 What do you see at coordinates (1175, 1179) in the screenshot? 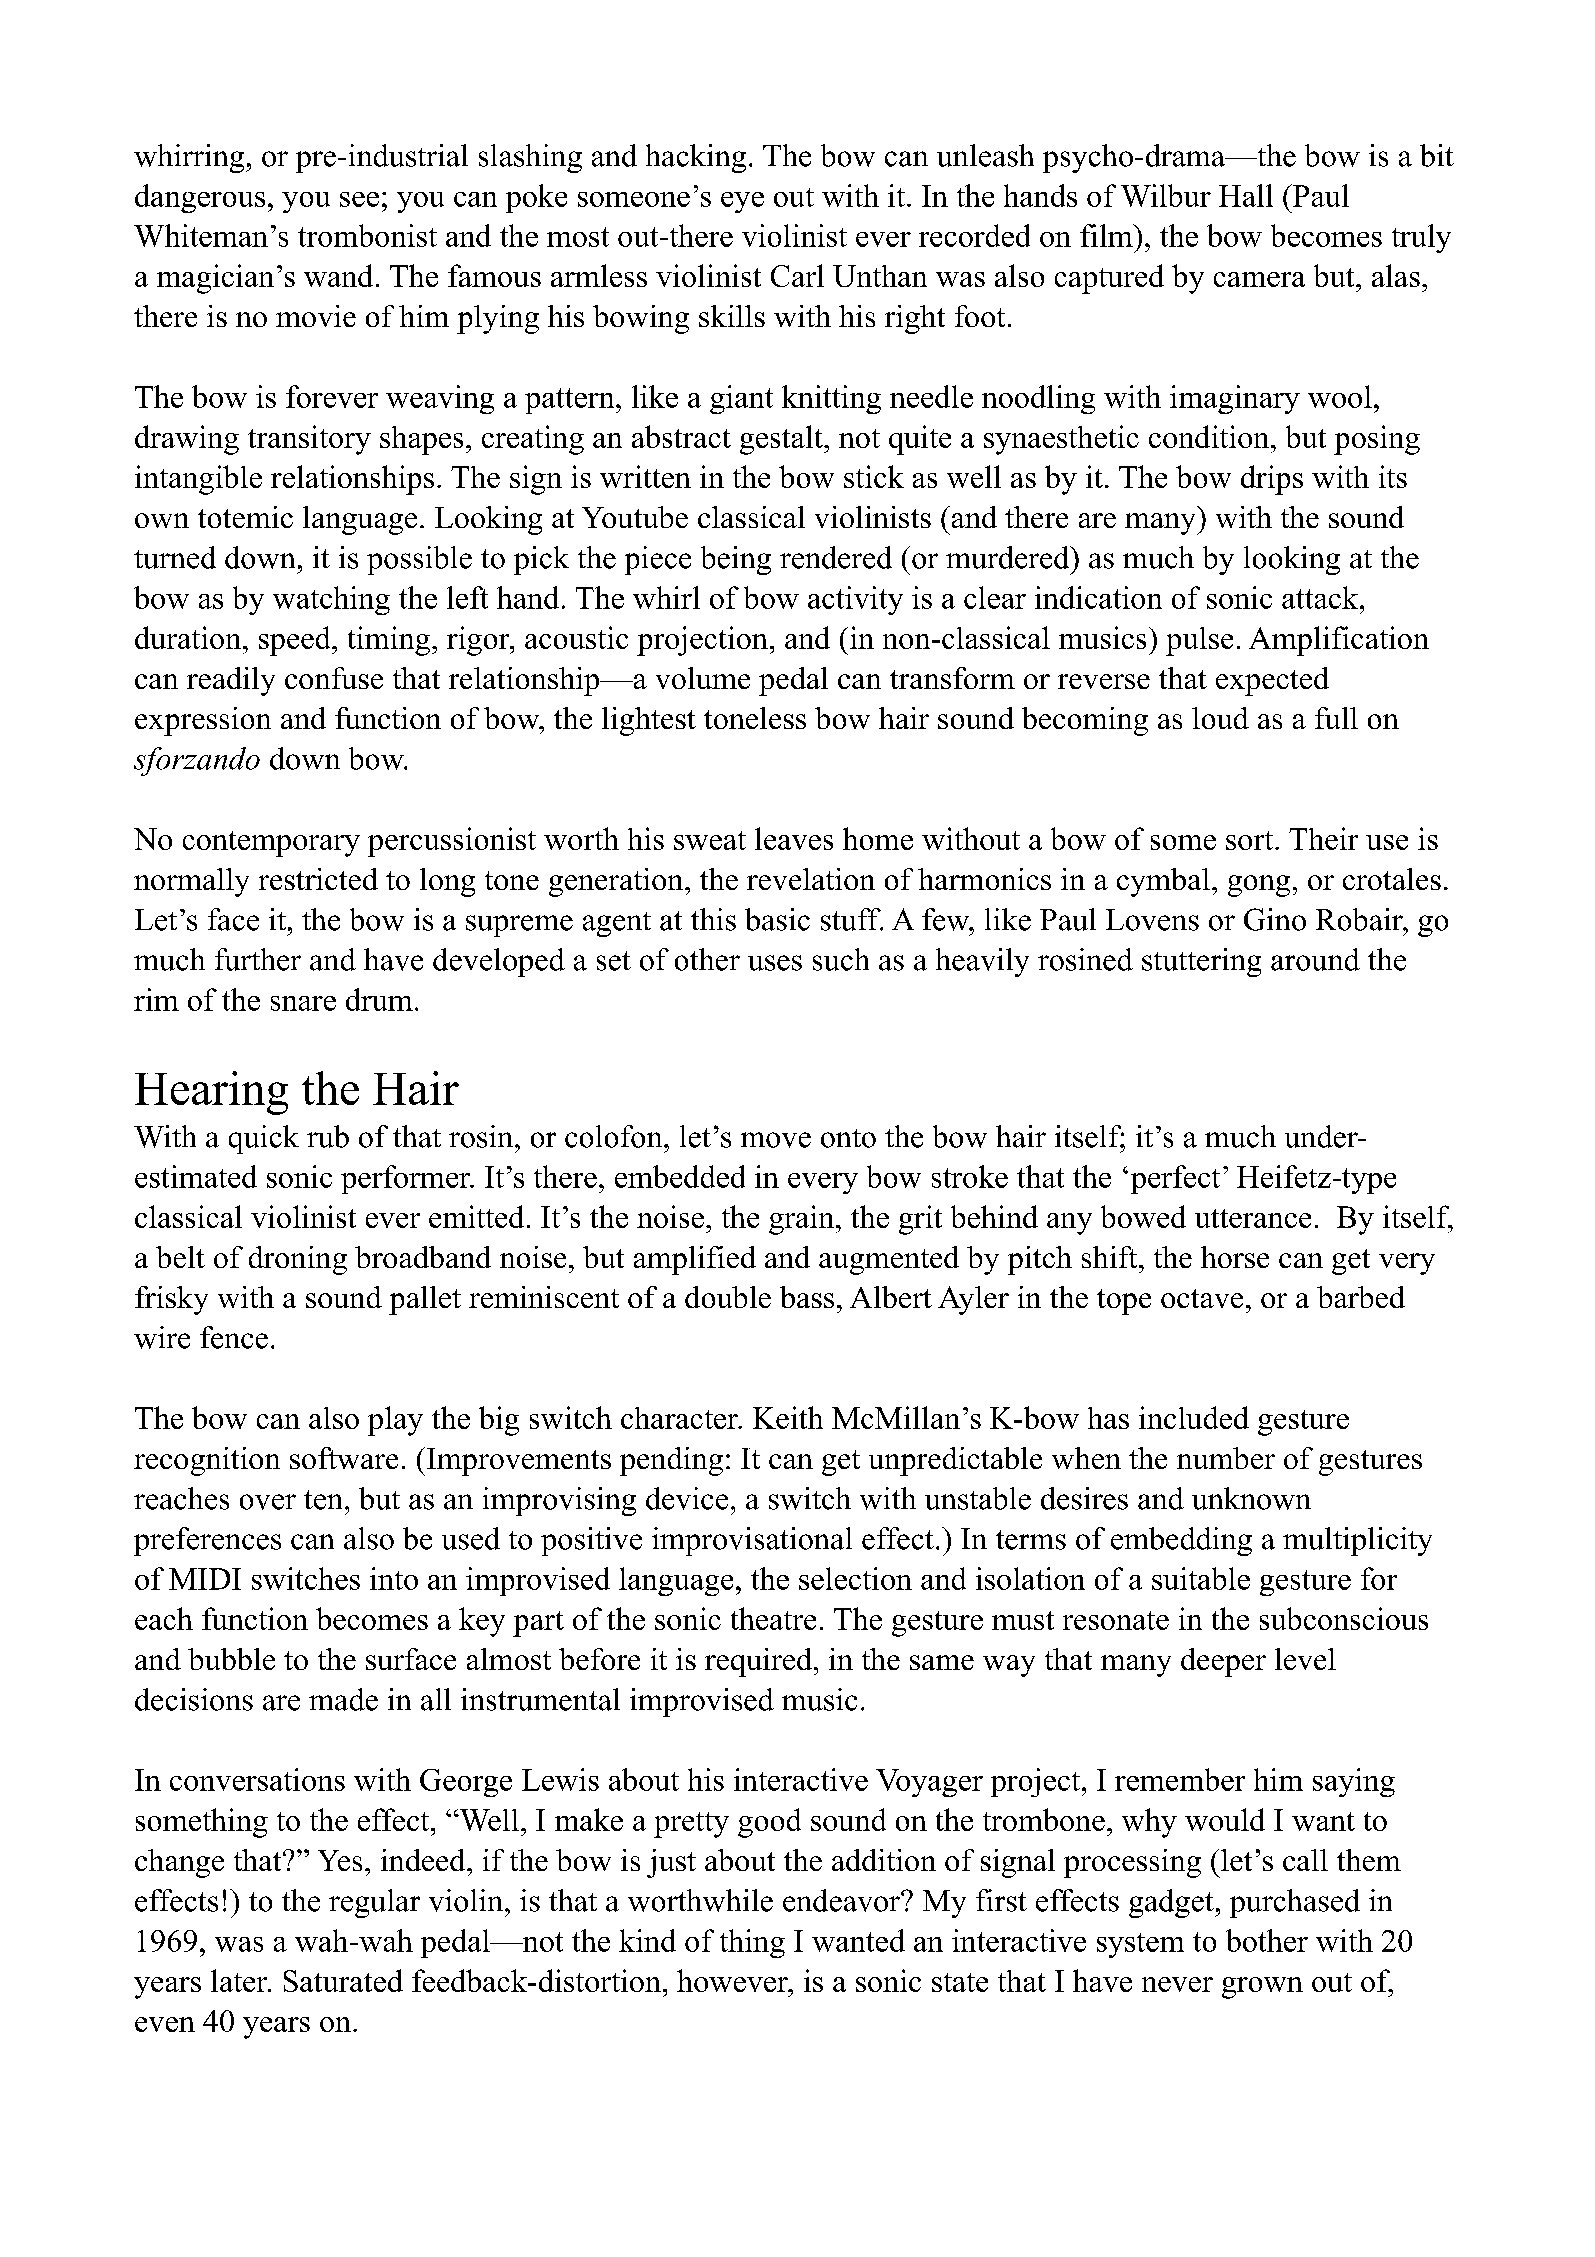
I see `perfect` at bounding box center [1175, 1179].
